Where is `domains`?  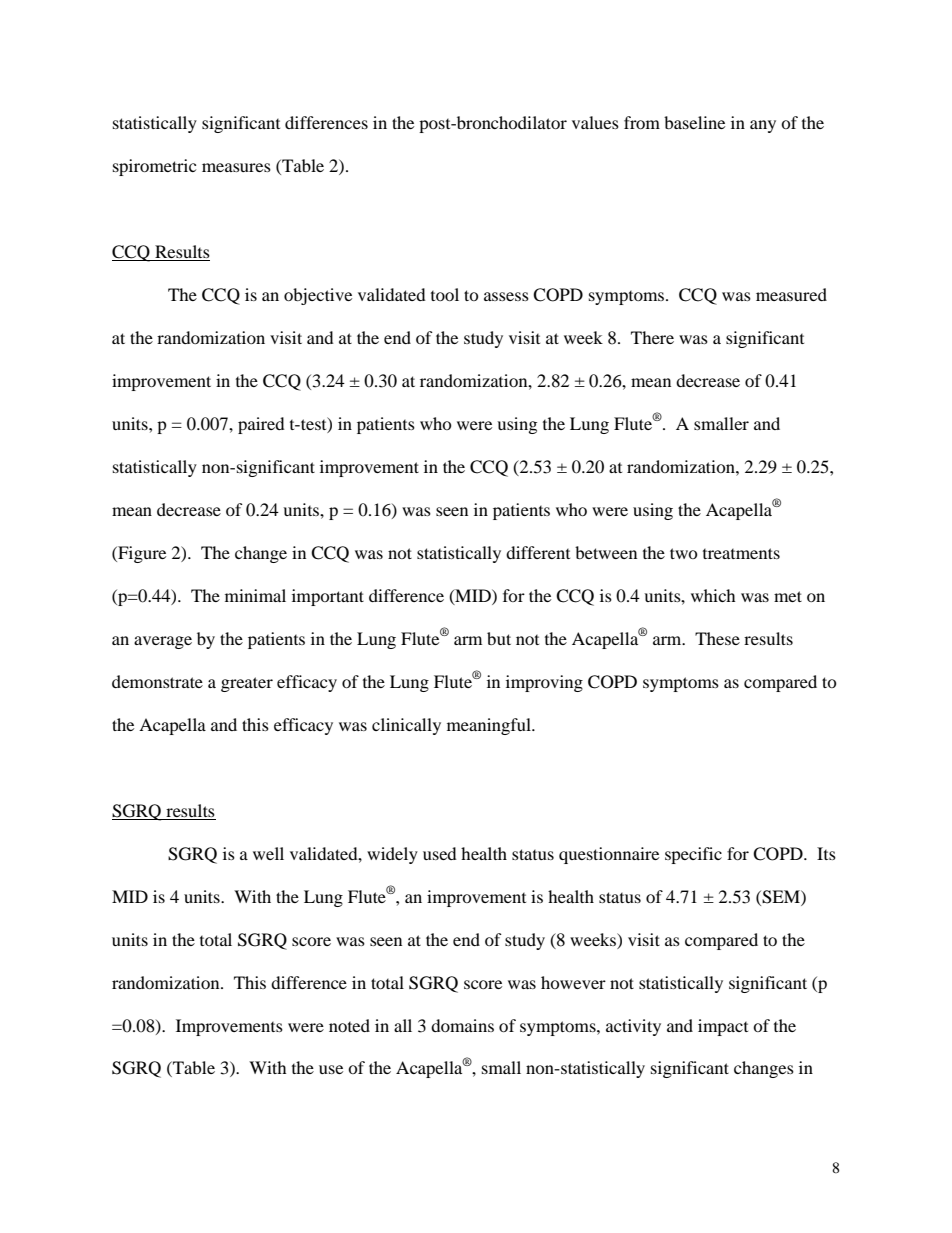 domains is located at coordinates (462, 1025).
